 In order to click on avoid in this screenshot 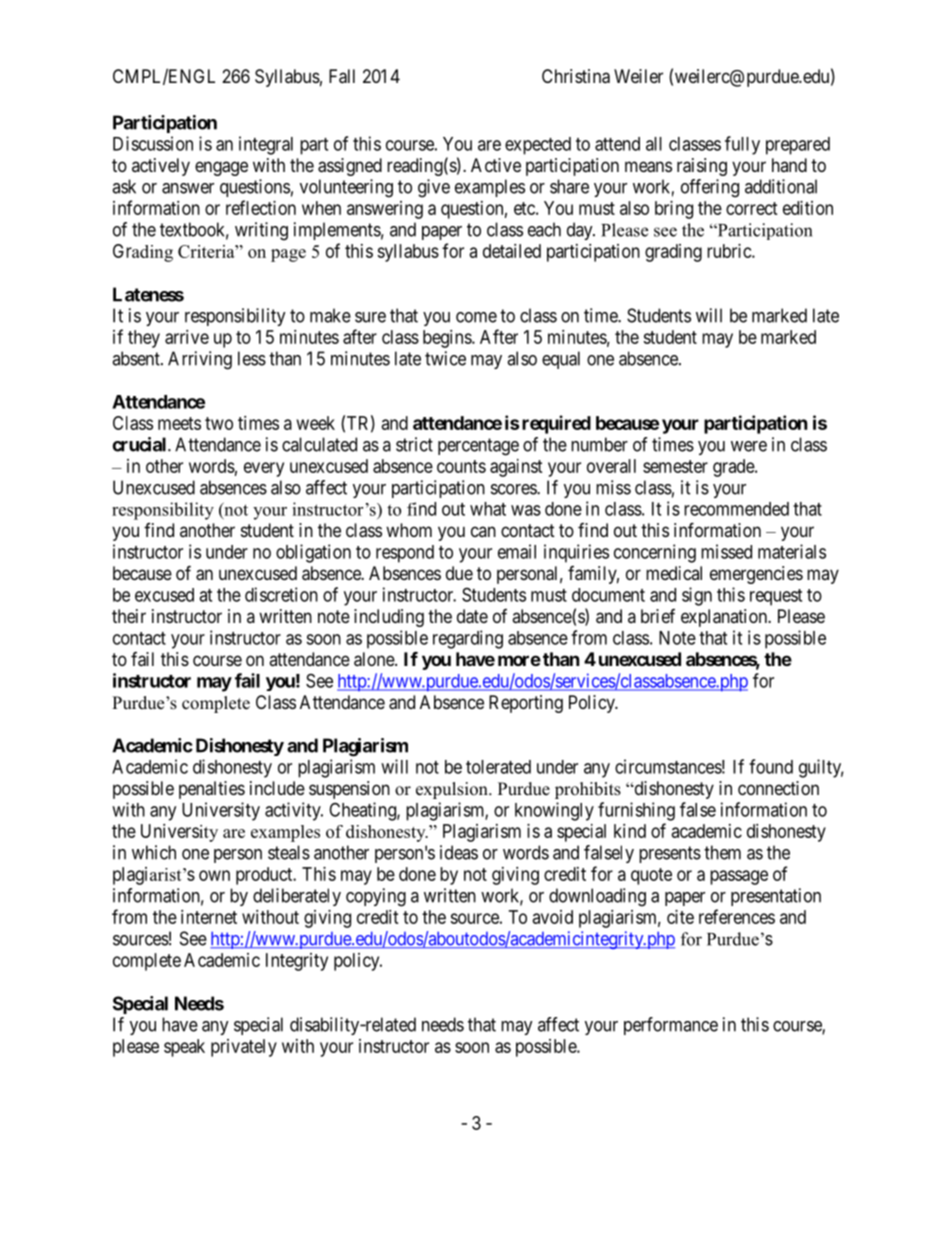, I will do `click(553, 917)`.
